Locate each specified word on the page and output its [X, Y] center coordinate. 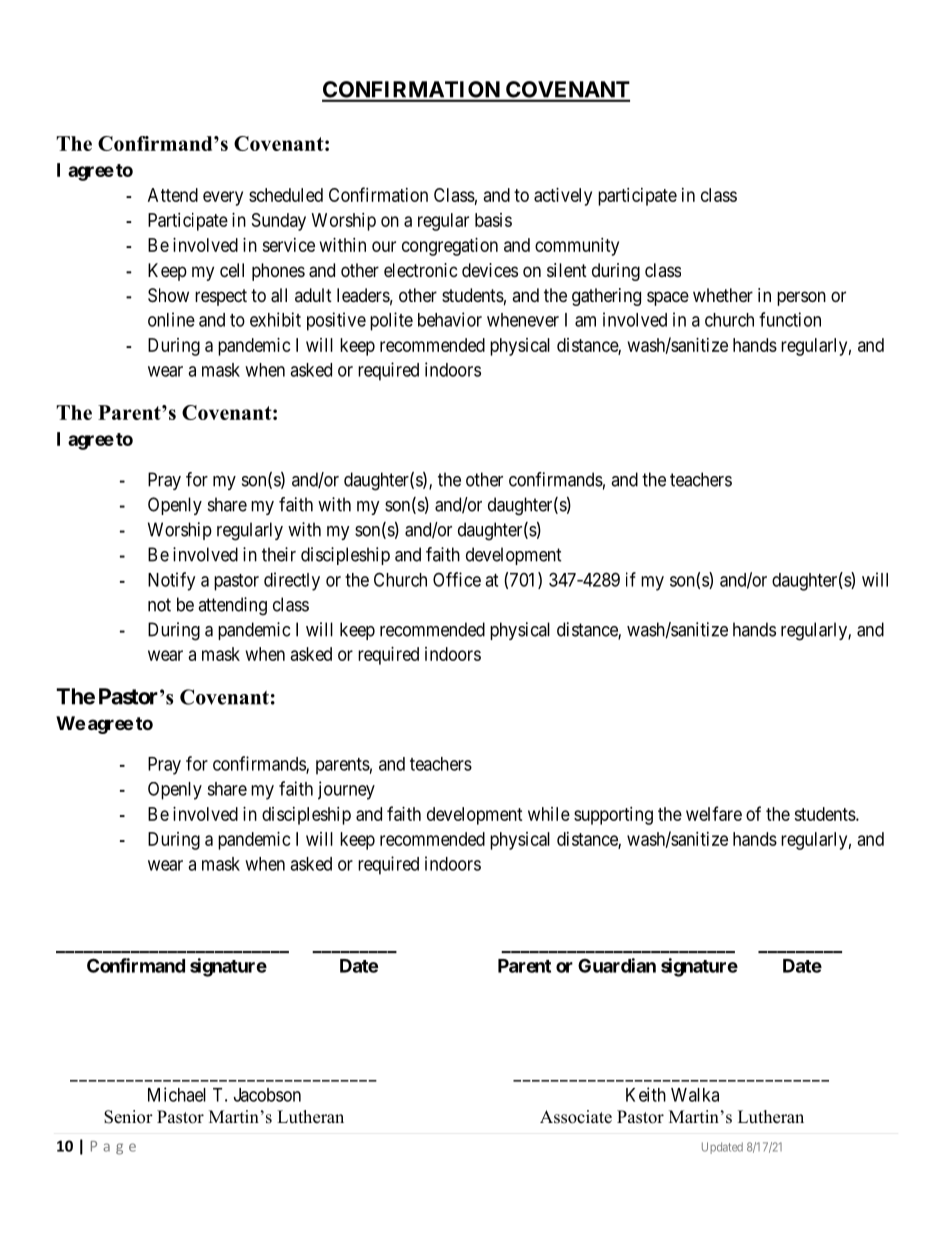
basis [493, 220]
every [223, 198]
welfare [714, 813]
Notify [171, 581]
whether [723, 295]
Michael [177, 1094]
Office [457, 579]
